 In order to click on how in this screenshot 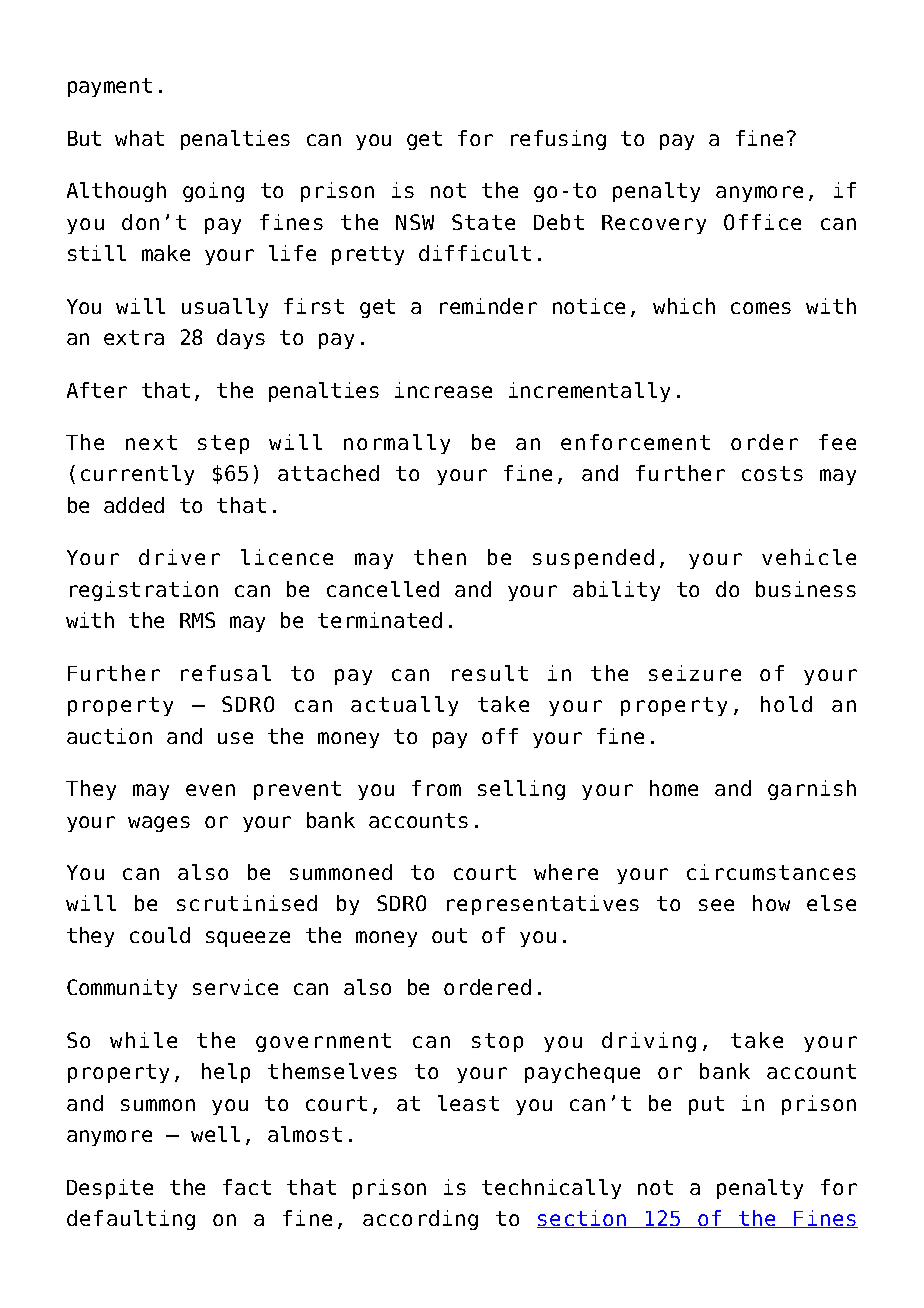, I will do `click(771, 903)`.
